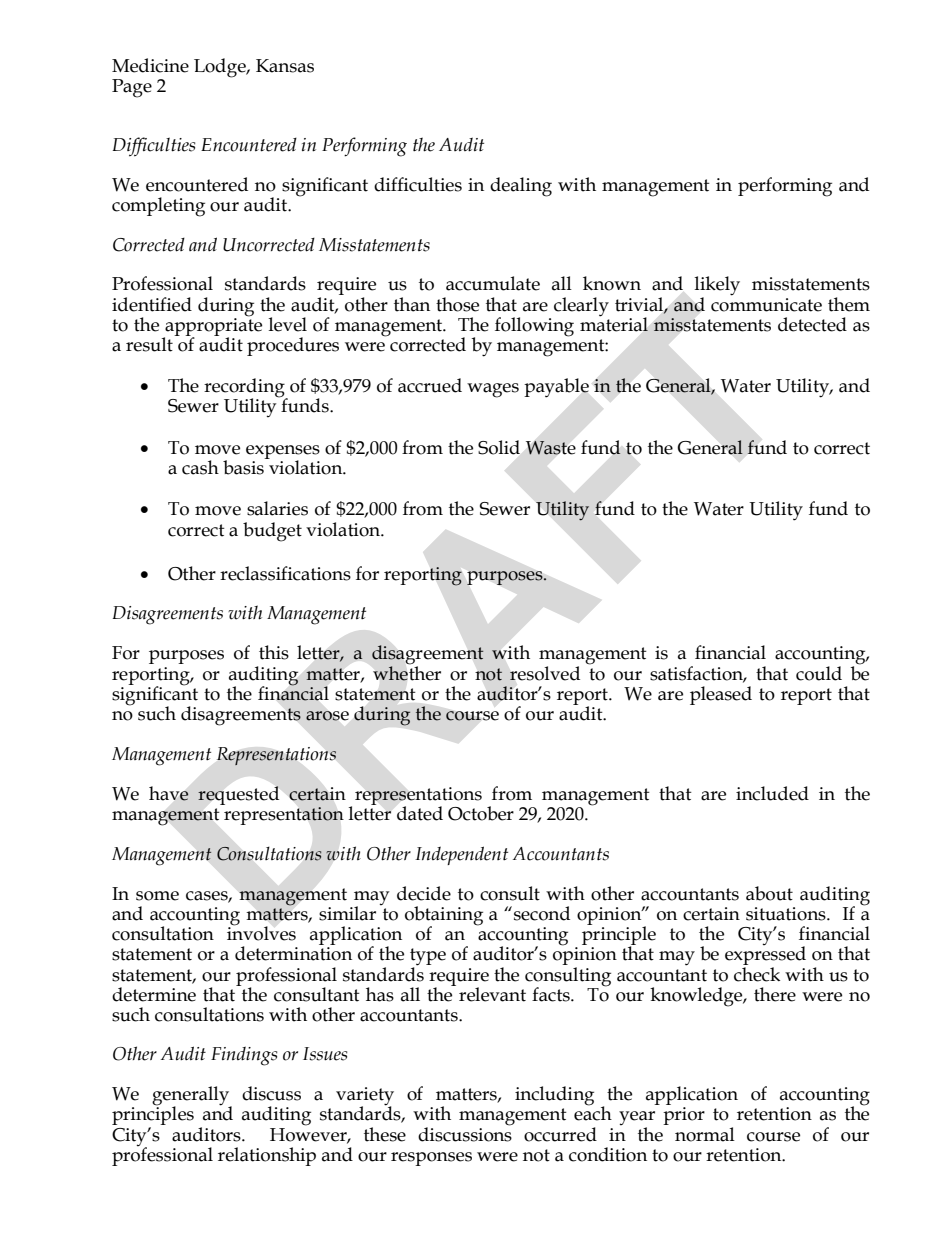  Describe the element at coordinates (200, 467) in the screenshot. I see `cash` at that location.
